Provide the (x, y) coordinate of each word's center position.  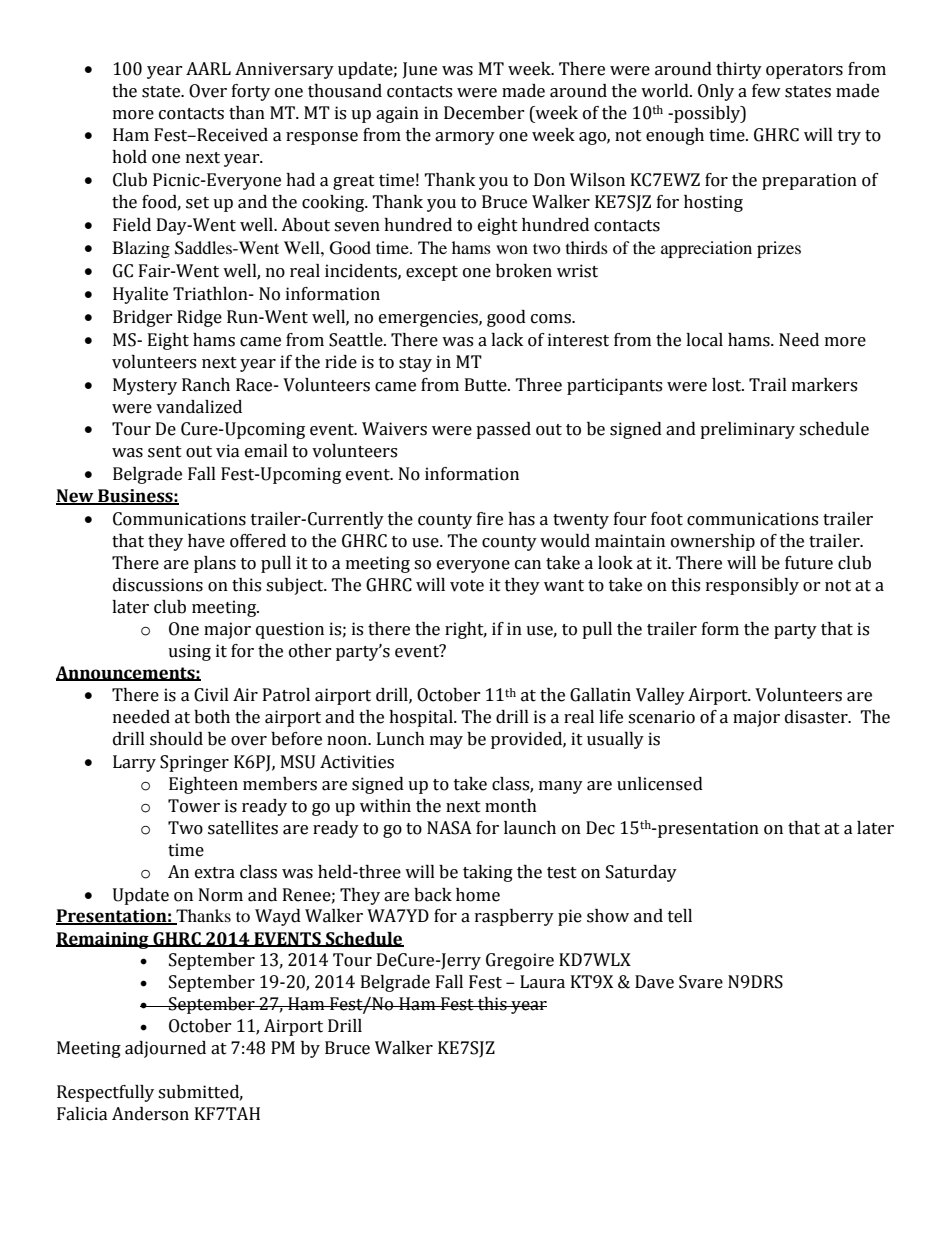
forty (251, 92)
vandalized (199, 407)
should (176, 739)
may (446, 742)
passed (503, 430)
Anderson (150, 1114)
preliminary (747, 430)
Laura (542, 982)
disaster (817, 717)
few (766, 91)
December (484, 113)
